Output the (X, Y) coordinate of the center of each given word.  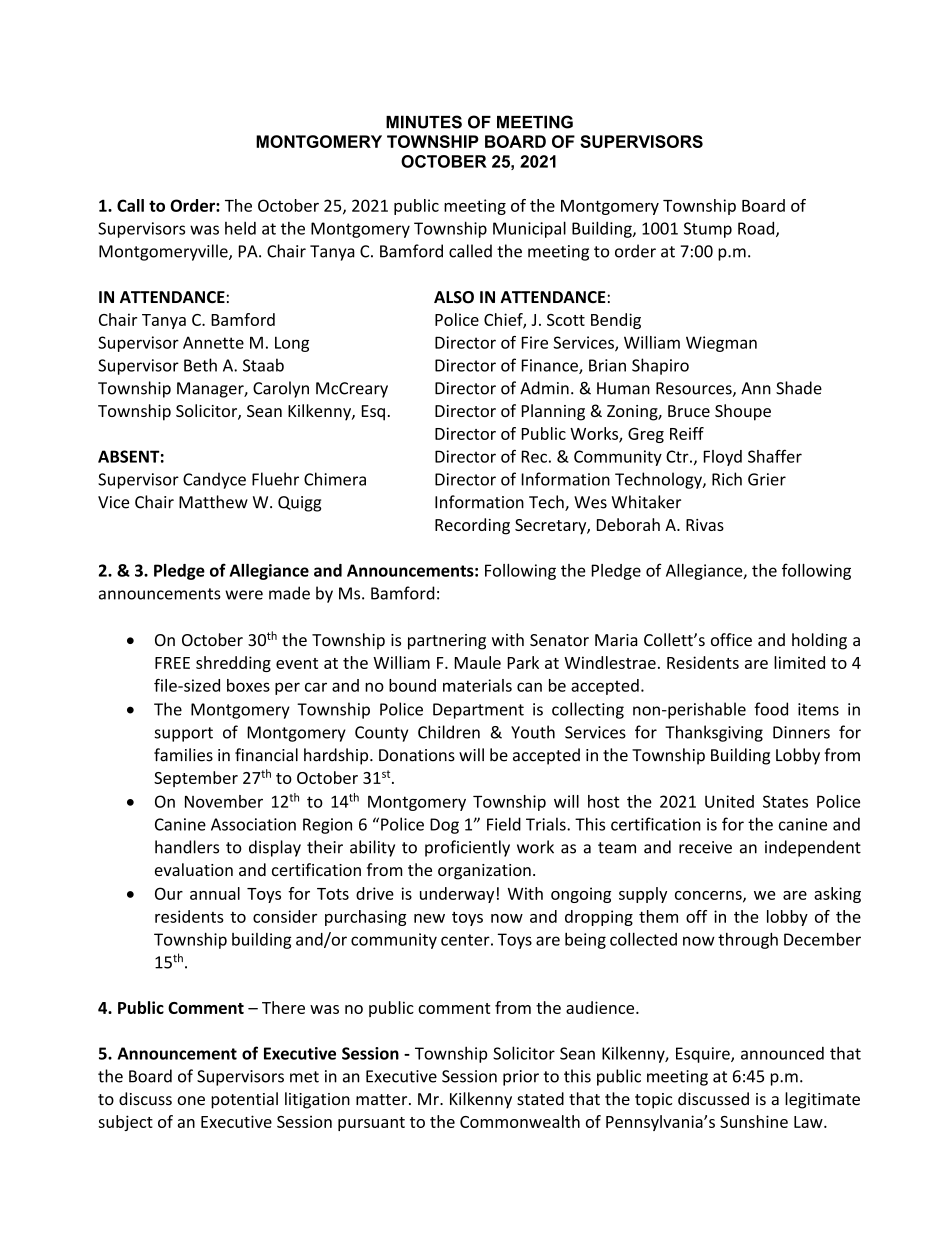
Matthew (213, 502)
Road (757, 229)
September (196, 779)
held (240, 228)
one (191, 1101)
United (729, 801)
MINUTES (424, 122)
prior (521, 1078)
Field (504, 824)
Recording (472, 526)
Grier (767, 479)
